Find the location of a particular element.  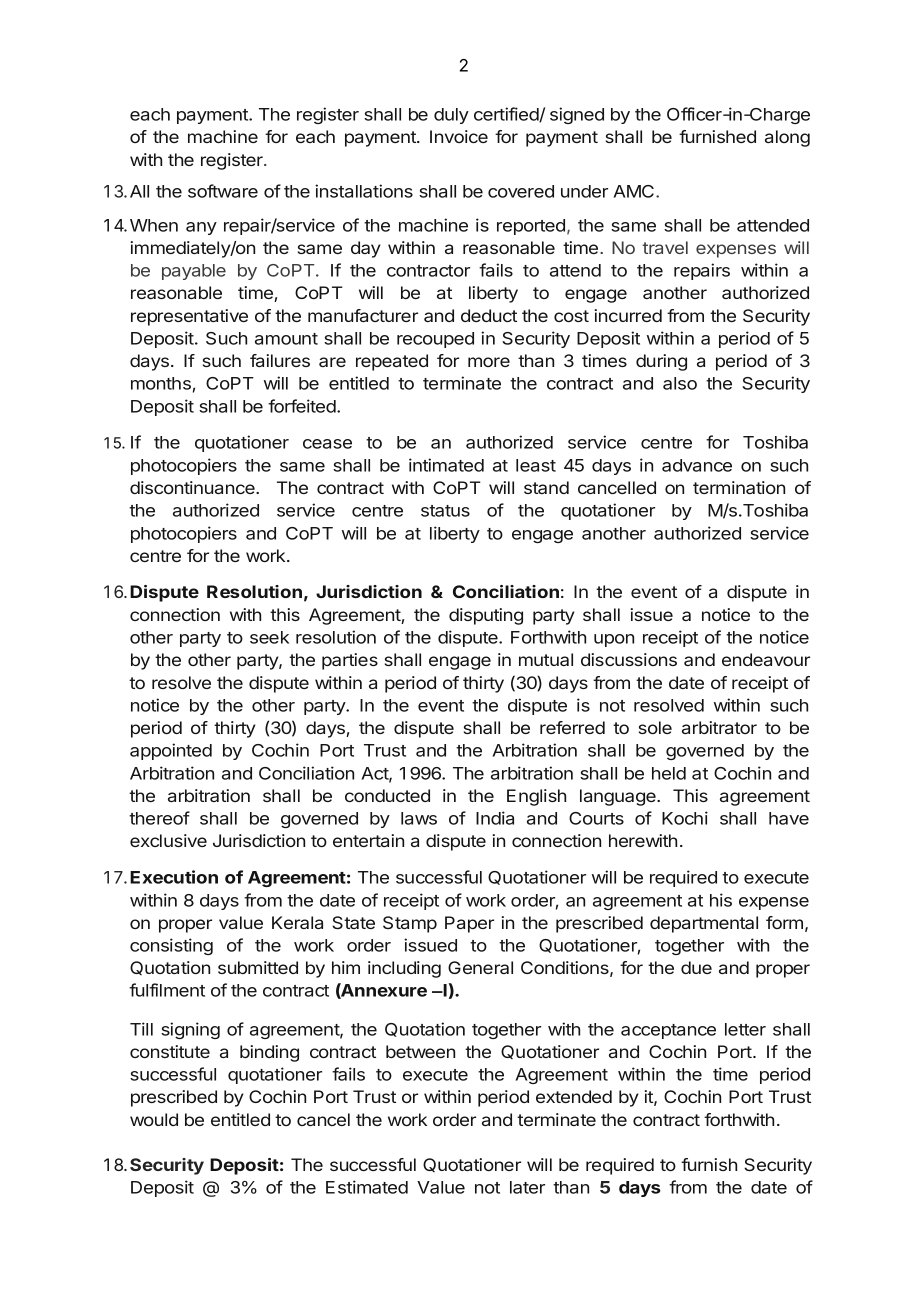

later is located at coordinates (527, 1187).
